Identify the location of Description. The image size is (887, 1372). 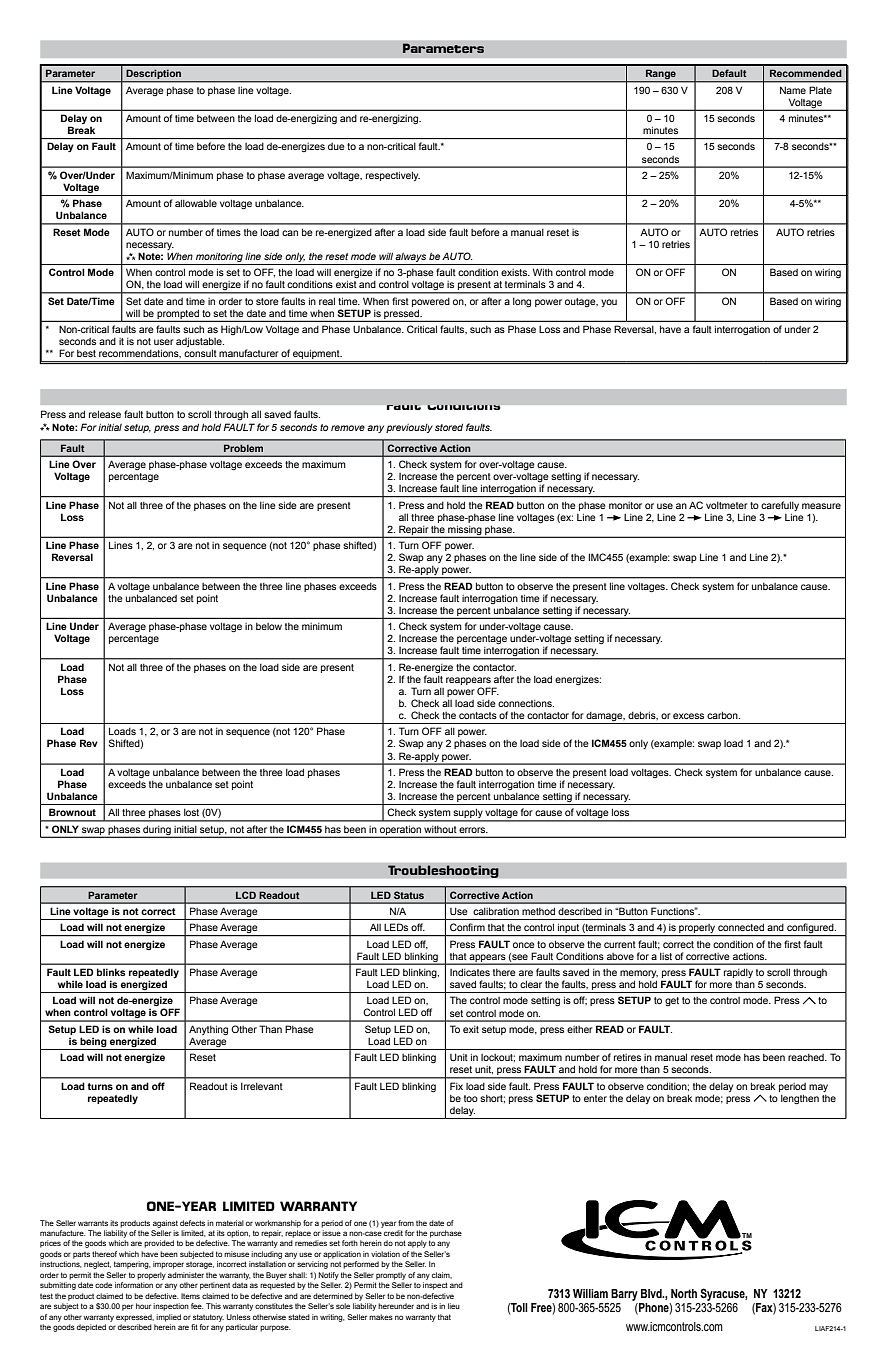
(154, 75).
